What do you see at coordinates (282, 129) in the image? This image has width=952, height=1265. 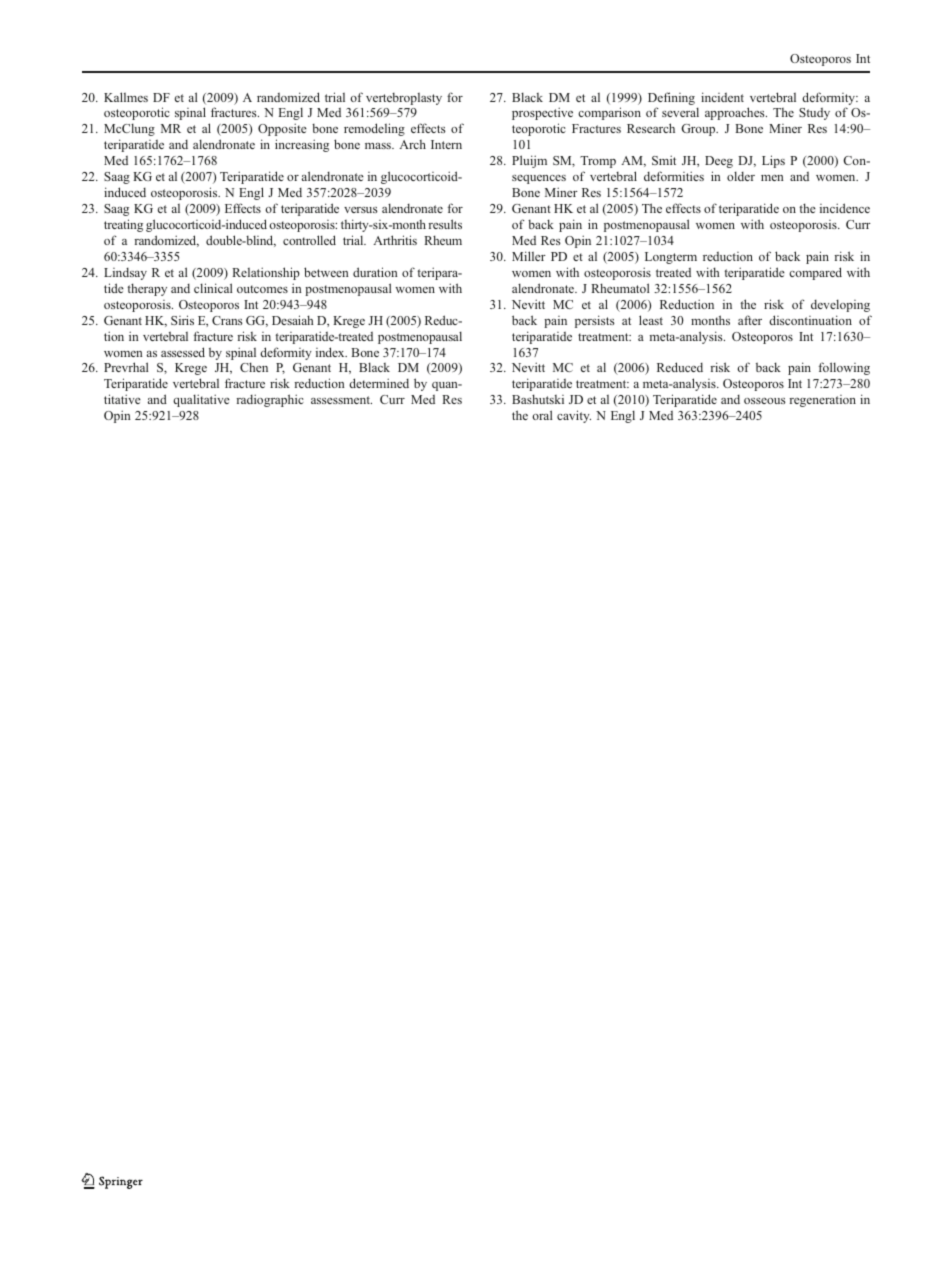 I see `Opposite` at bounding box center [282, 129].
